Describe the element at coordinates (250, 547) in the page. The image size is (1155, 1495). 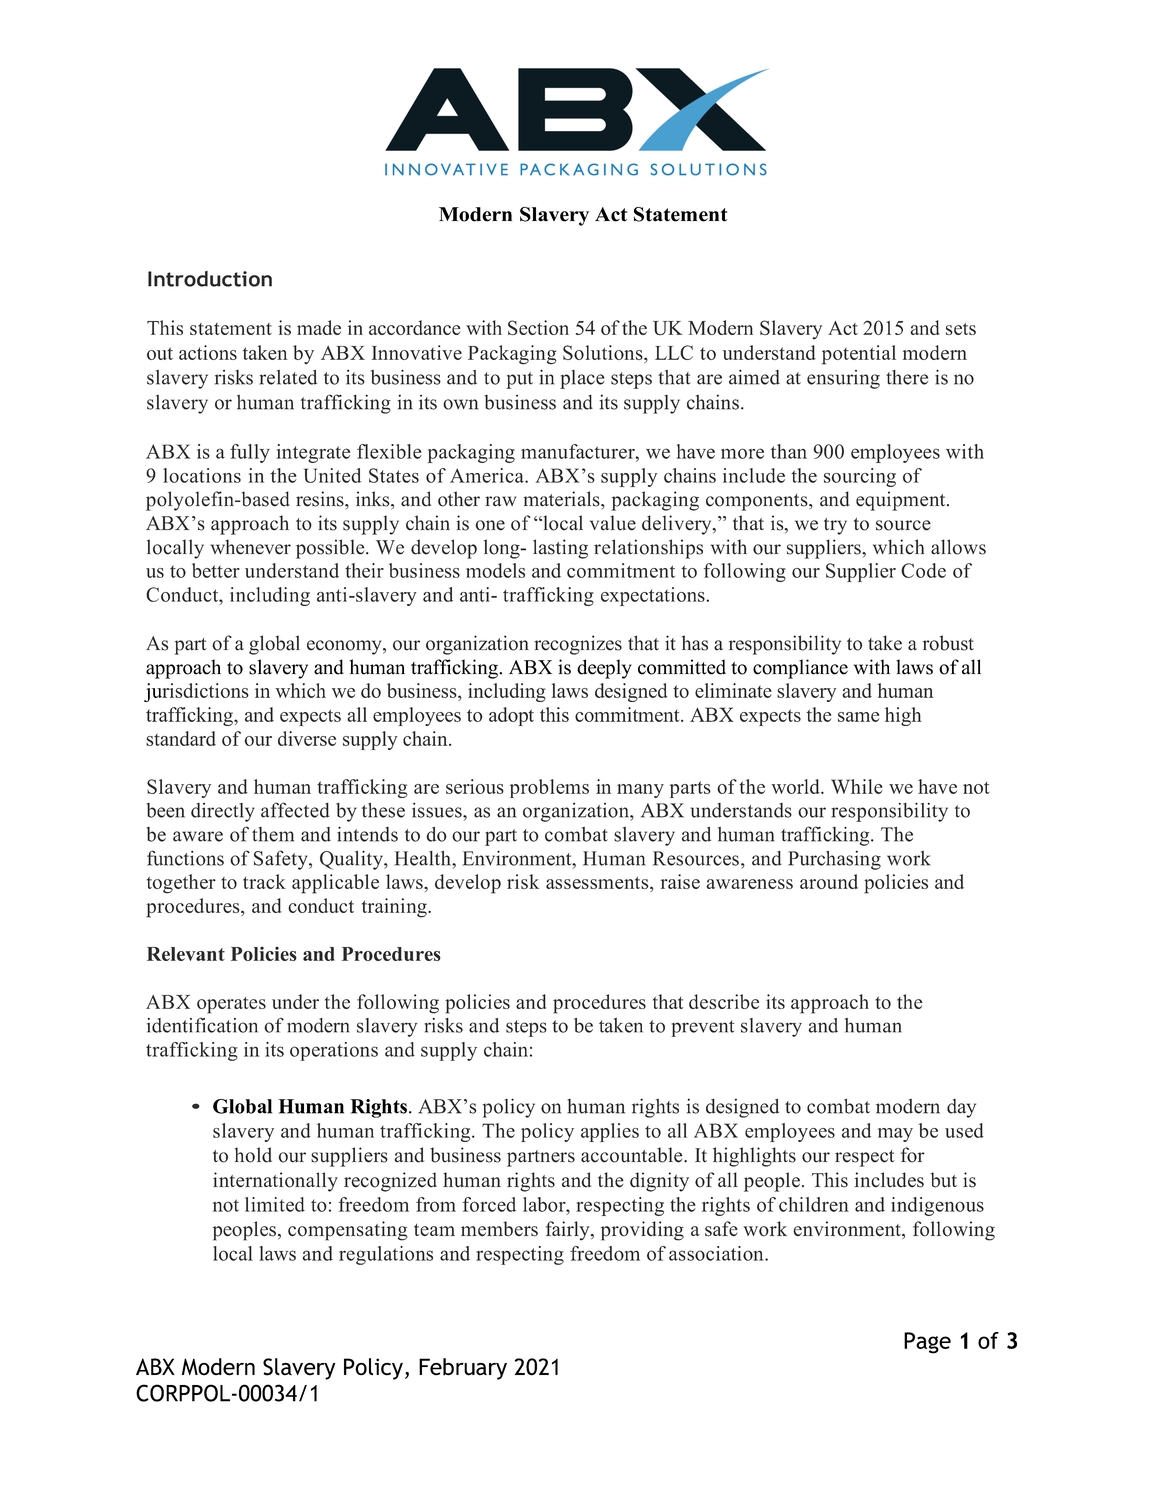
I see `whenever` at that location.
